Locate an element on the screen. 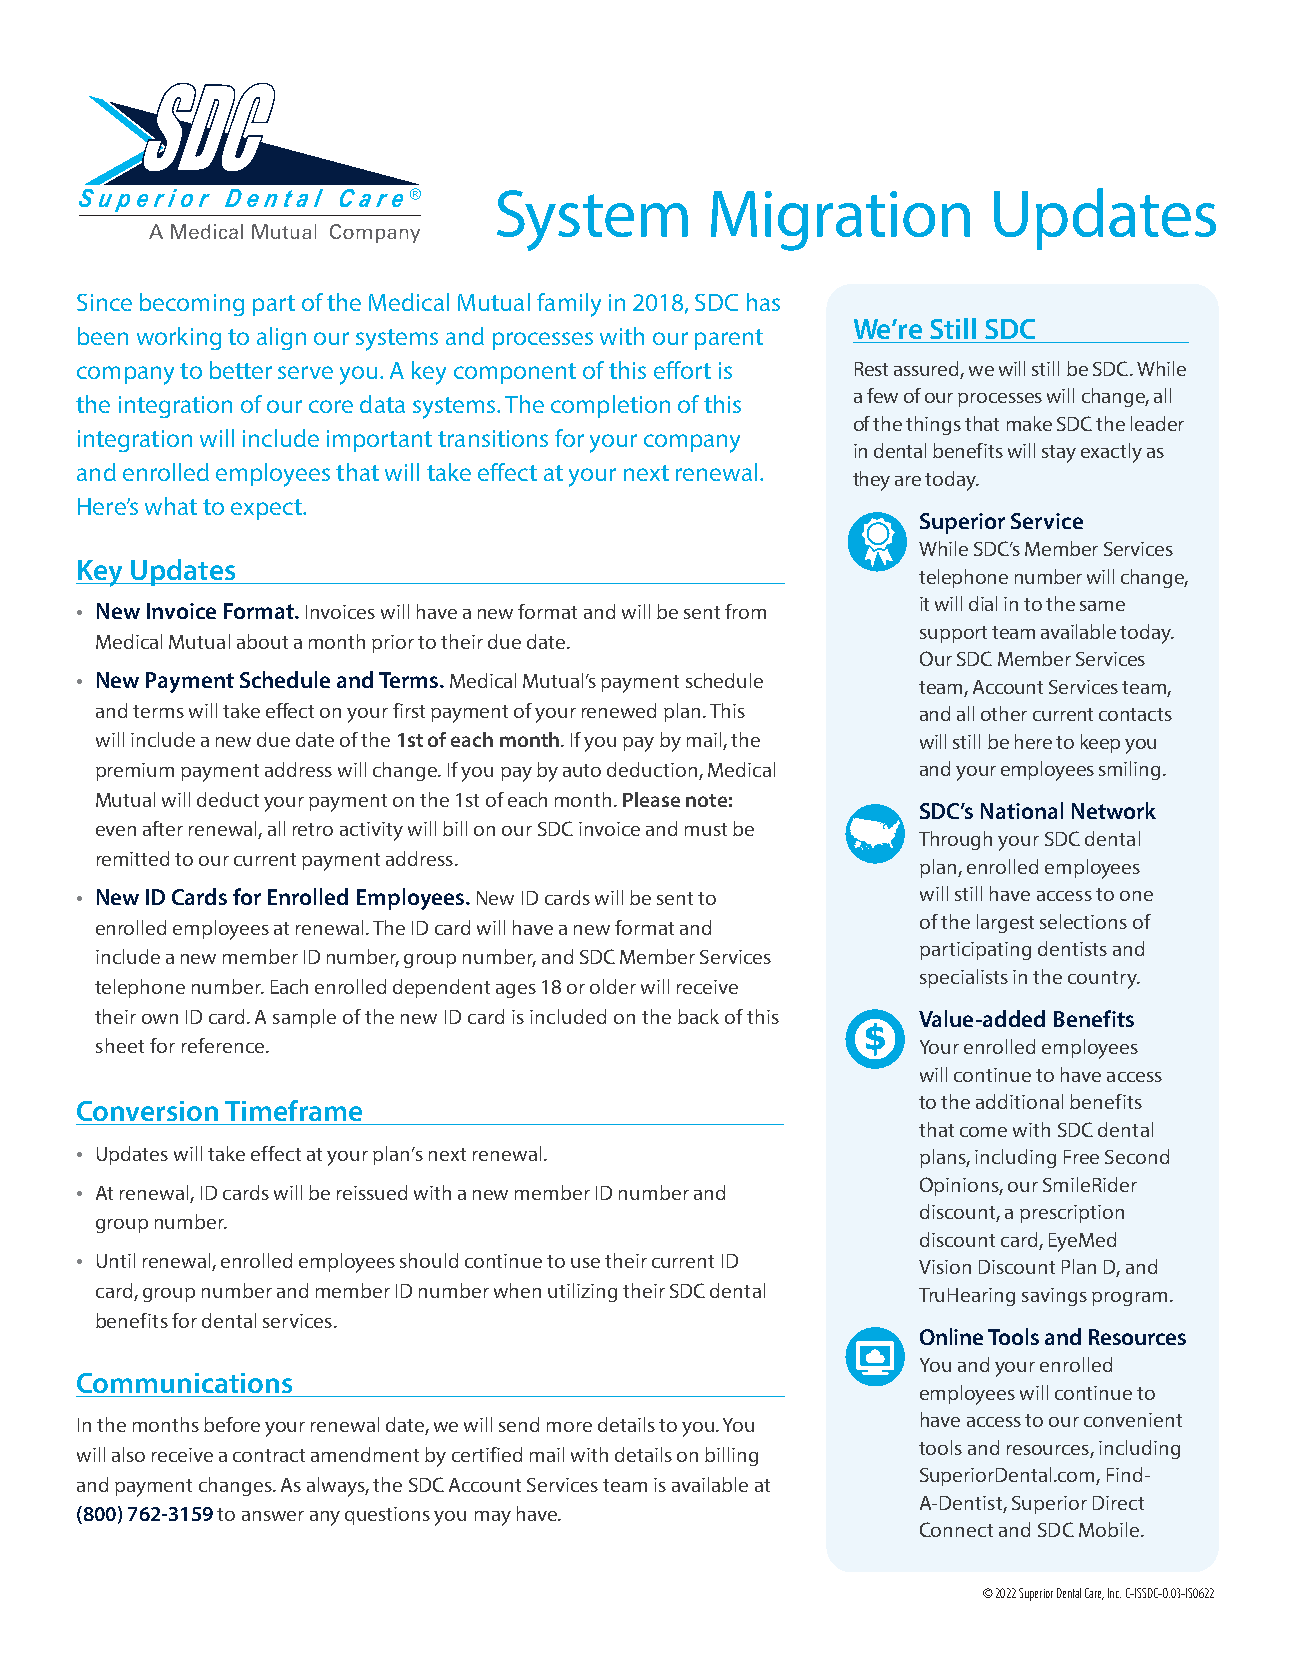  additional is located at coordinates (1019, 1101).
